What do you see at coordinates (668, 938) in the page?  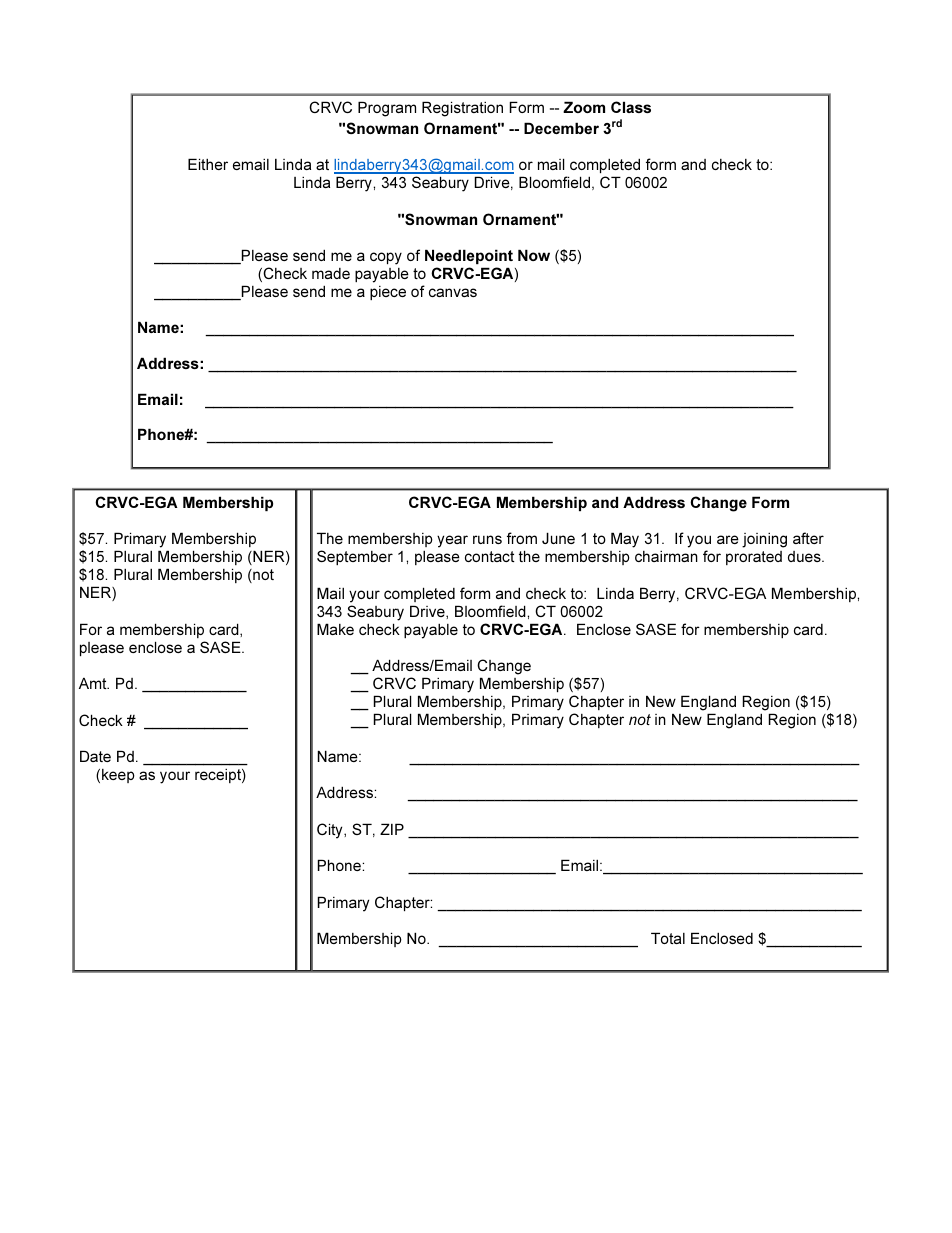 I see `Total` at bounding box center [668, 938].
